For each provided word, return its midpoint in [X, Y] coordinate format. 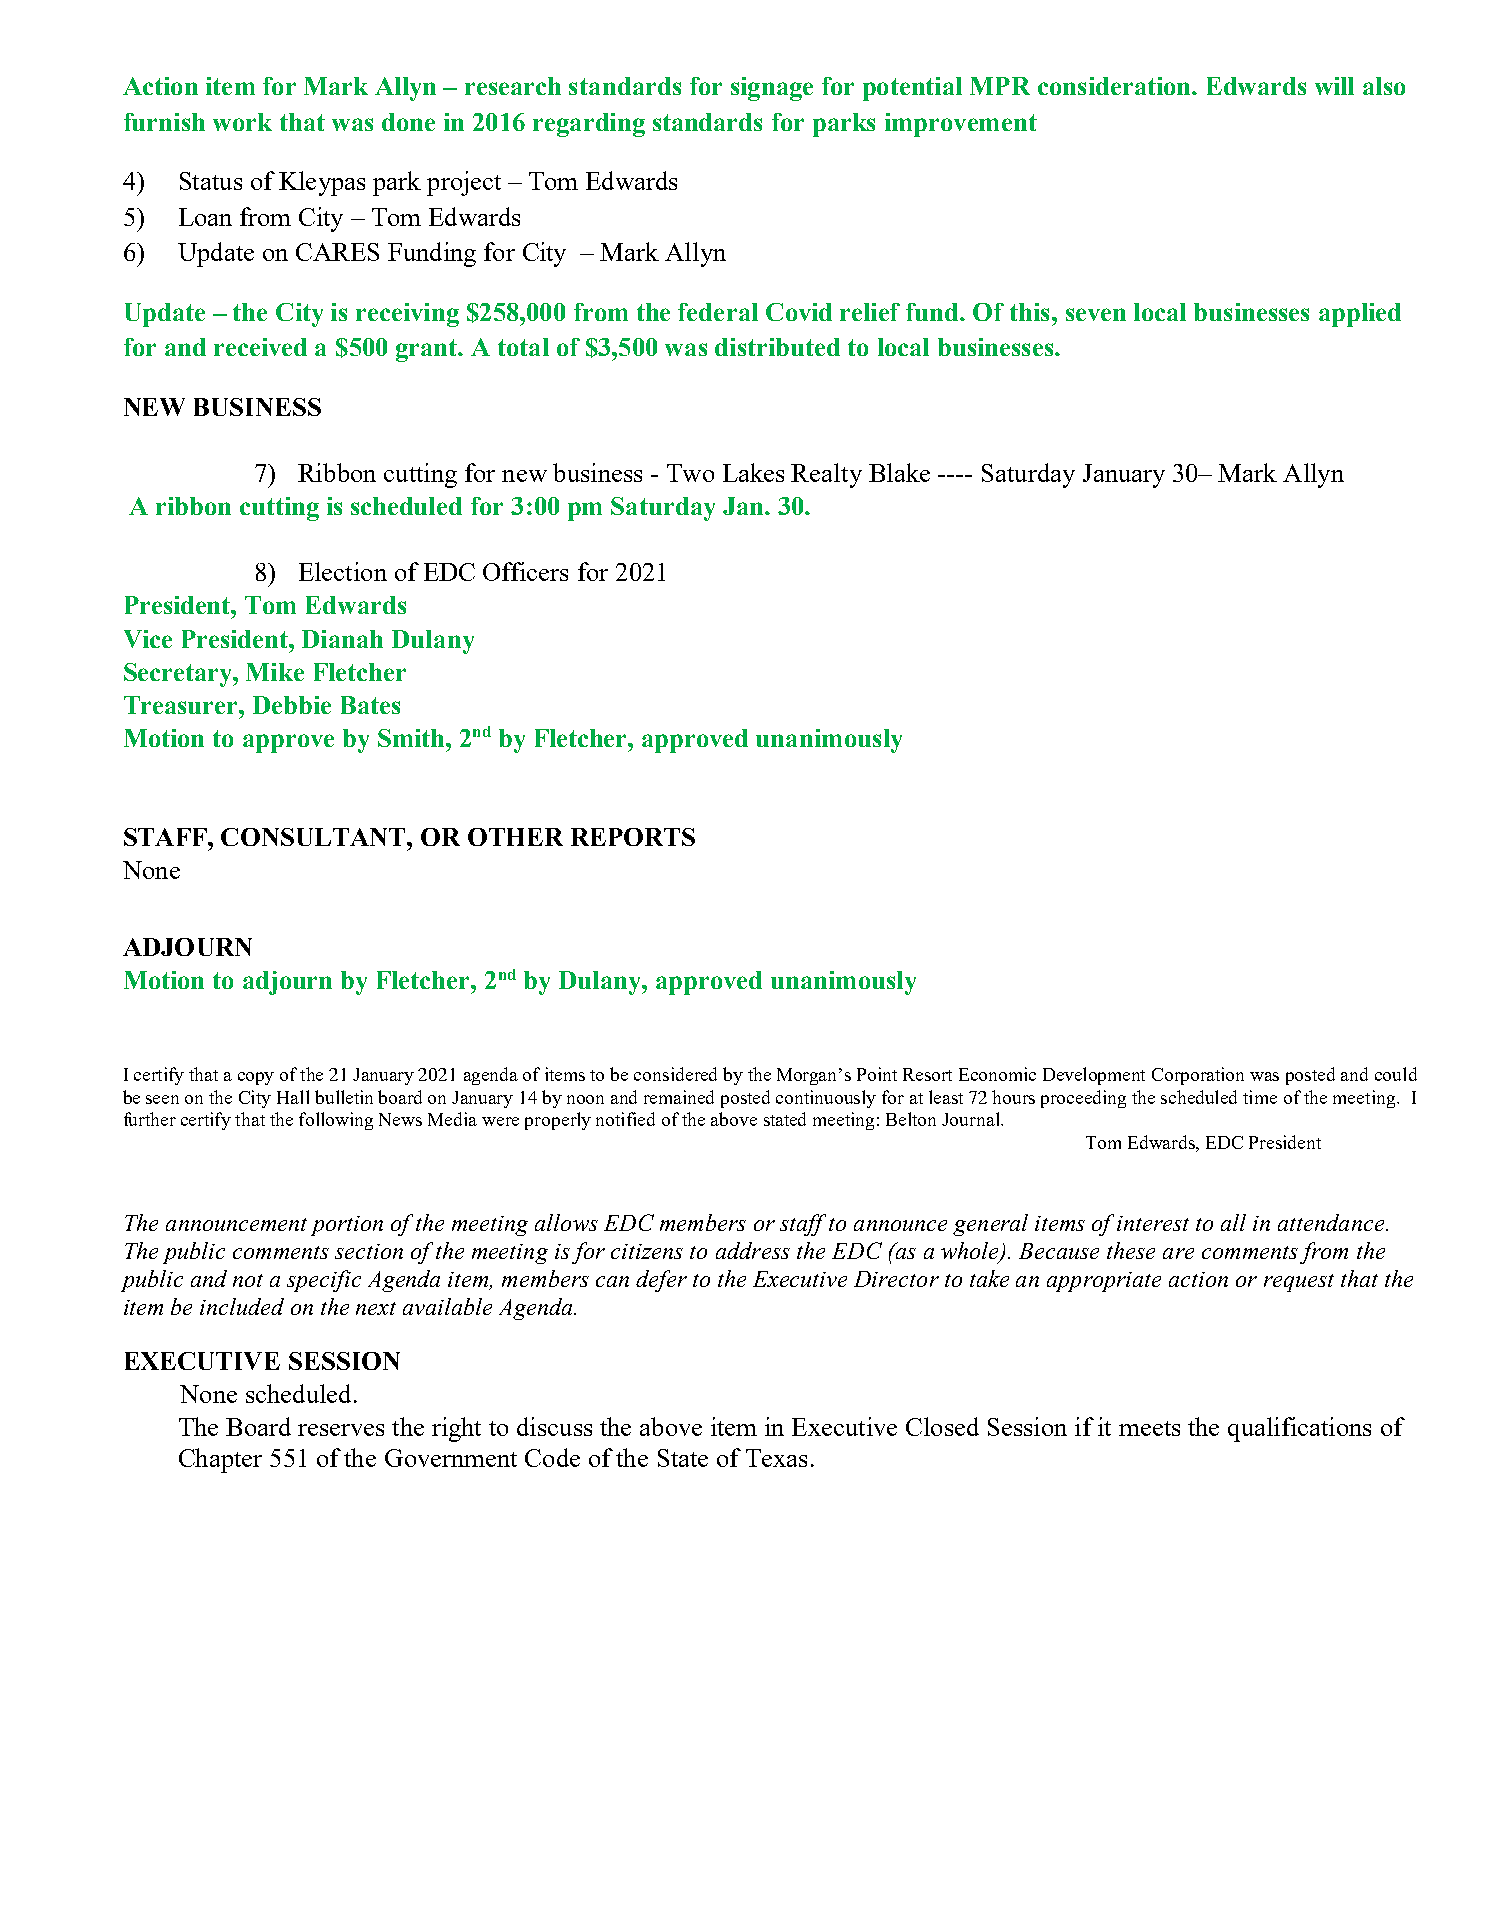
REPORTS [633, 837]
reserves [341, 1430]
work [242, 122]
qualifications [1299, 1429]
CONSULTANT [314, 837]
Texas [776, 1458]
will [1334, 86]
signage [772, 89]
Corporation [1198, 1076]
